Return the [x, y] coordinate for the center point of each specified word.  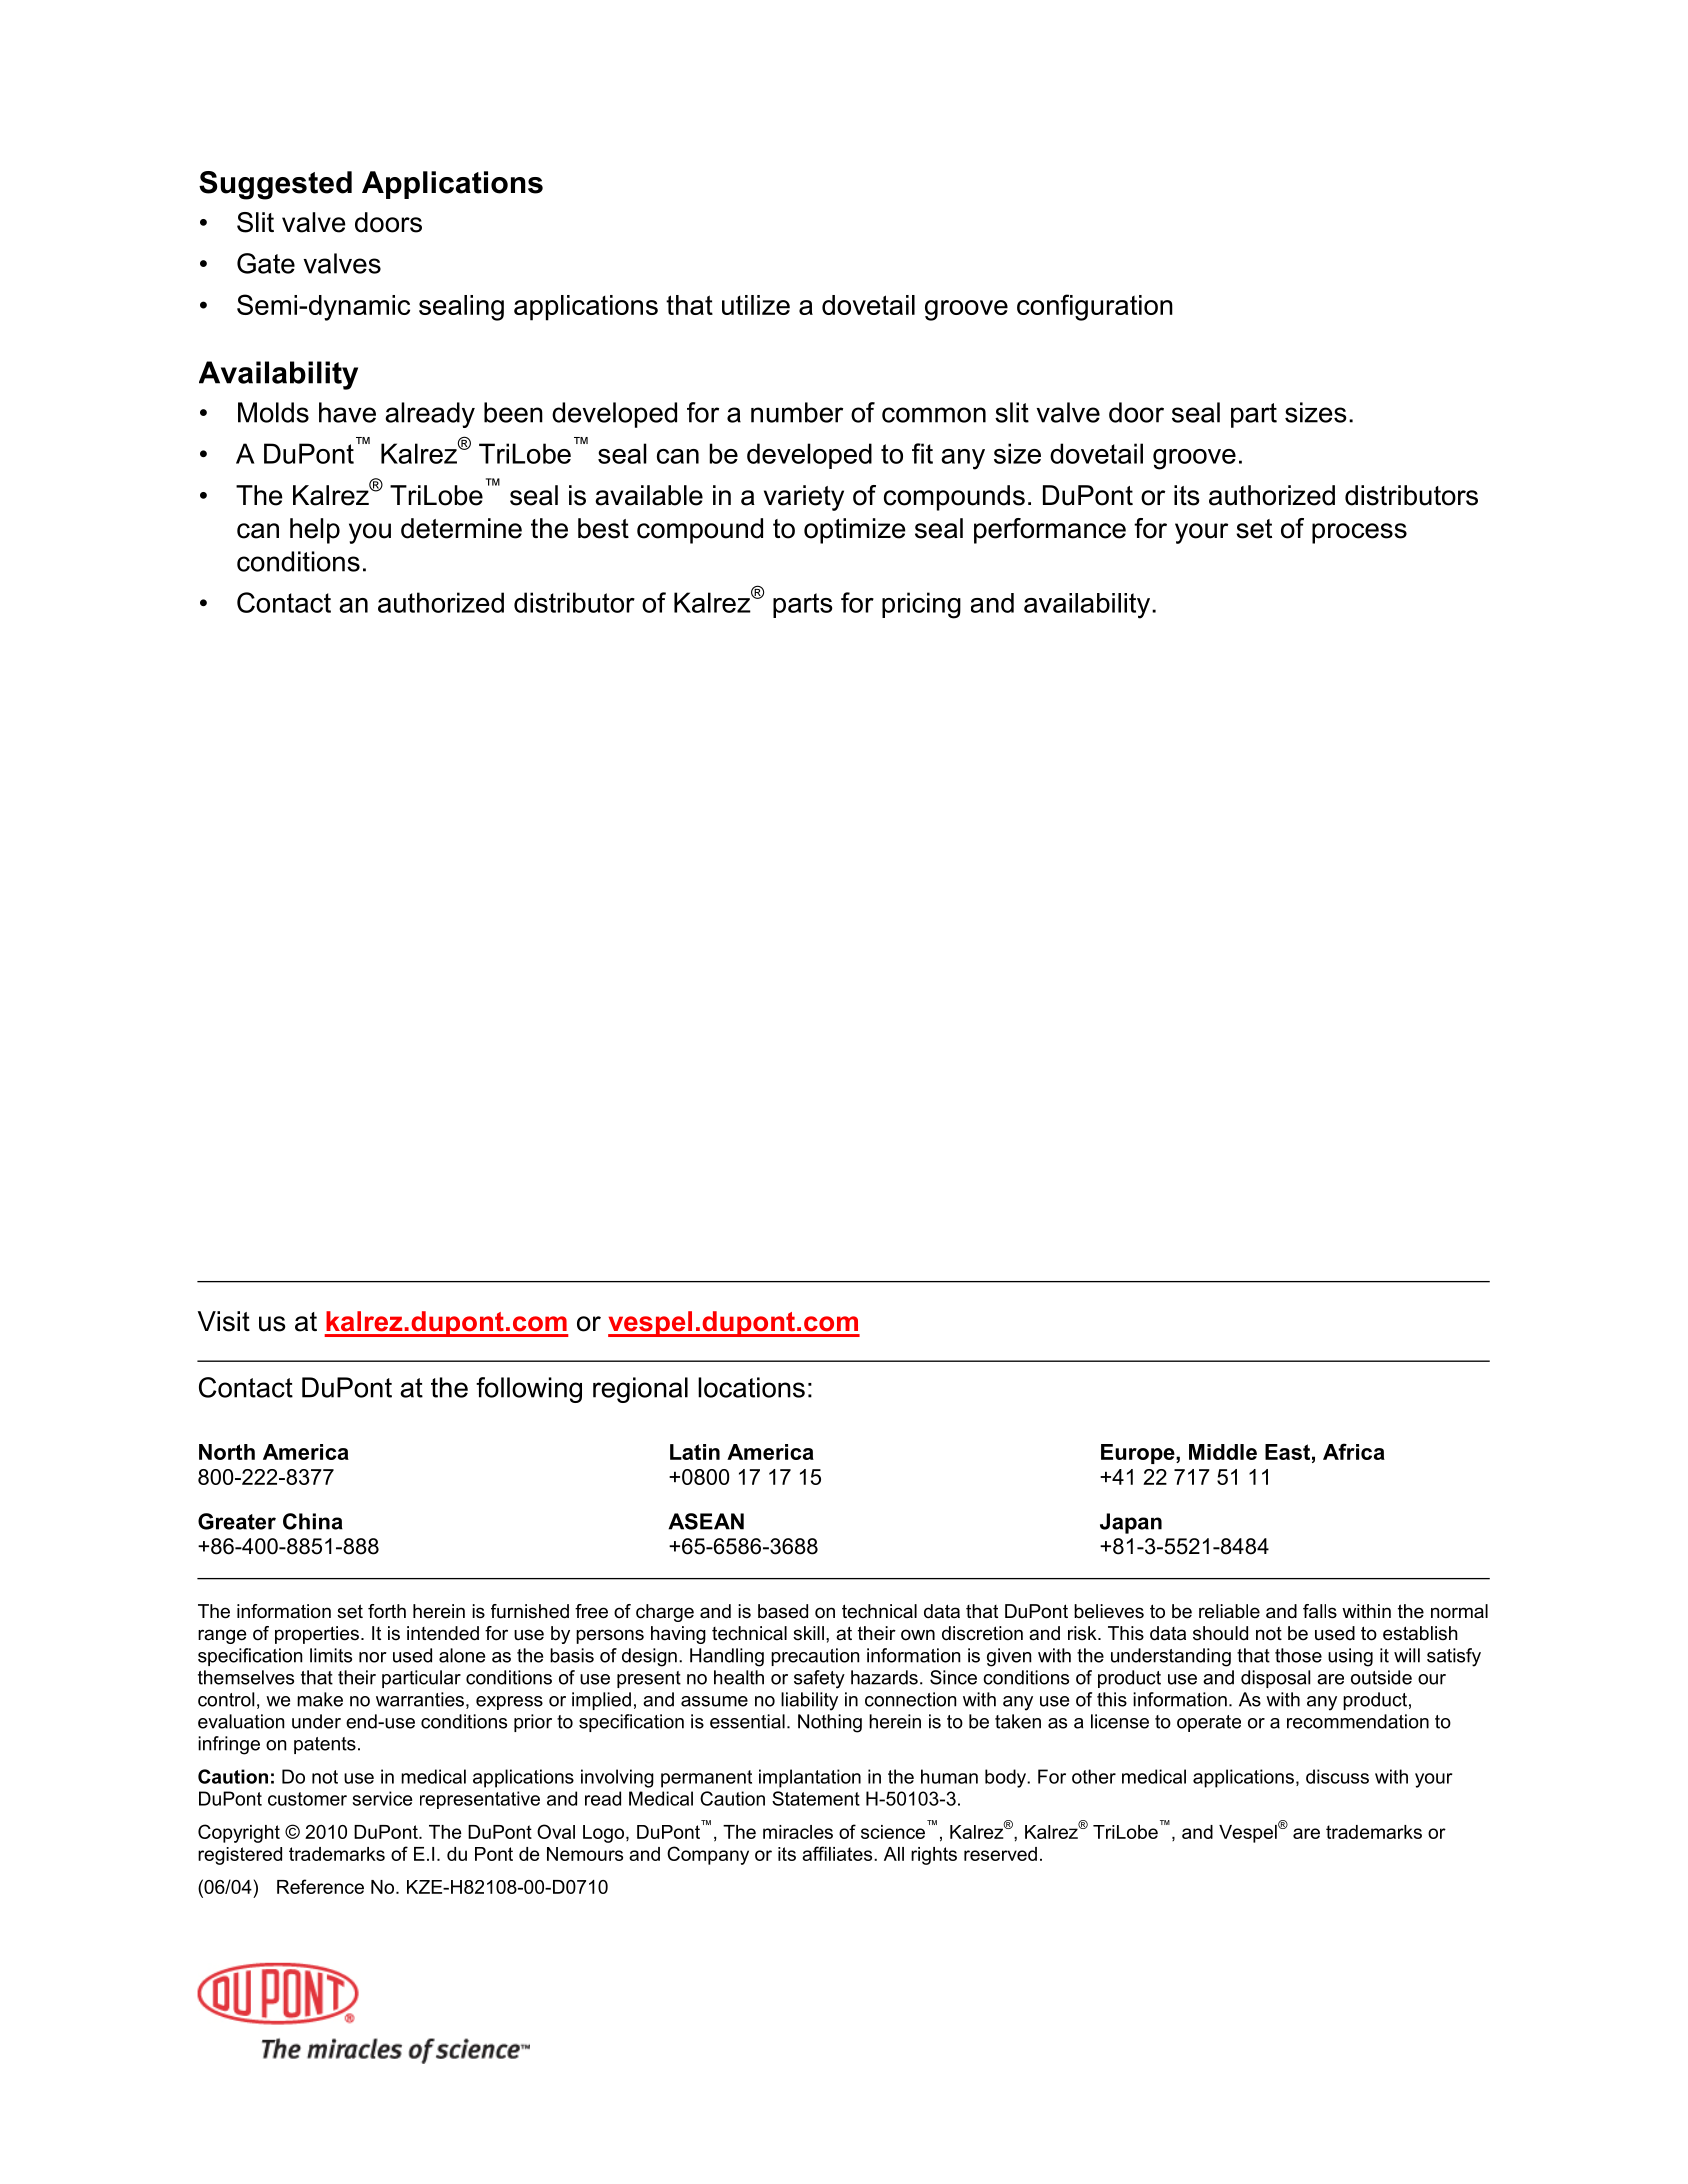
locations [751, 1387]
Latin [695, 1452]
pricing [921, 605]
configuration [1095, 307]
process [1359, 533]
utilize [756, 305]
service [382, 1798]
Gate [266, 263]
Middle [1223, 1452]
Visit [224, 1321]
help [315, 531]
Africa [1354, 1451]
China [313, 1521]
